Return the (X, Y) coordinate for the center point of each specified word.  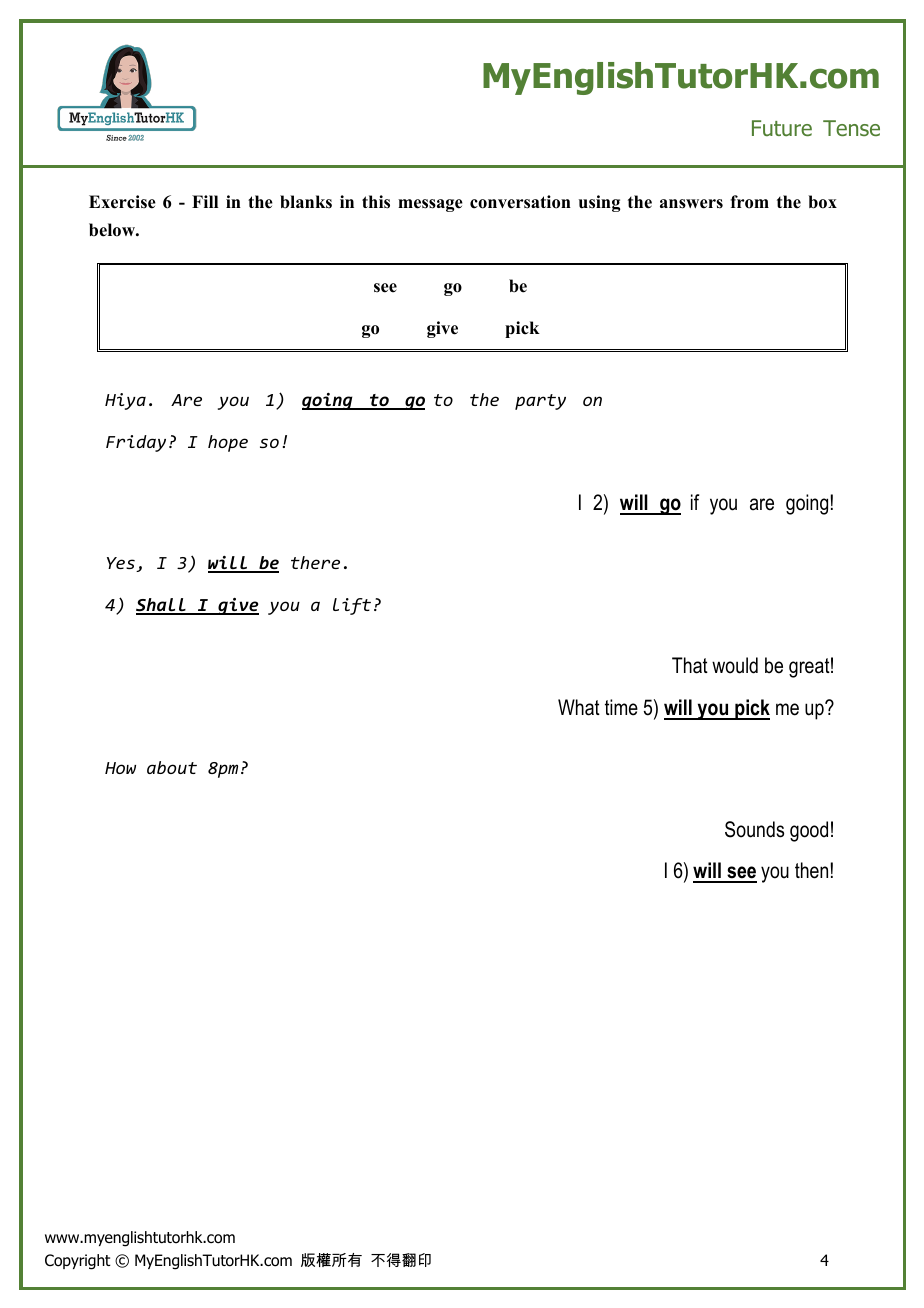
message (430, 205)
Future (782, 128)
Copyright (78, 1262)
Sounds (754, 829)
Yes (122, 564)
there (315, 562)
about (172, 767)
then (811, 870)
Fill (205, 201)
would (735, 665)
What (579, 707)
